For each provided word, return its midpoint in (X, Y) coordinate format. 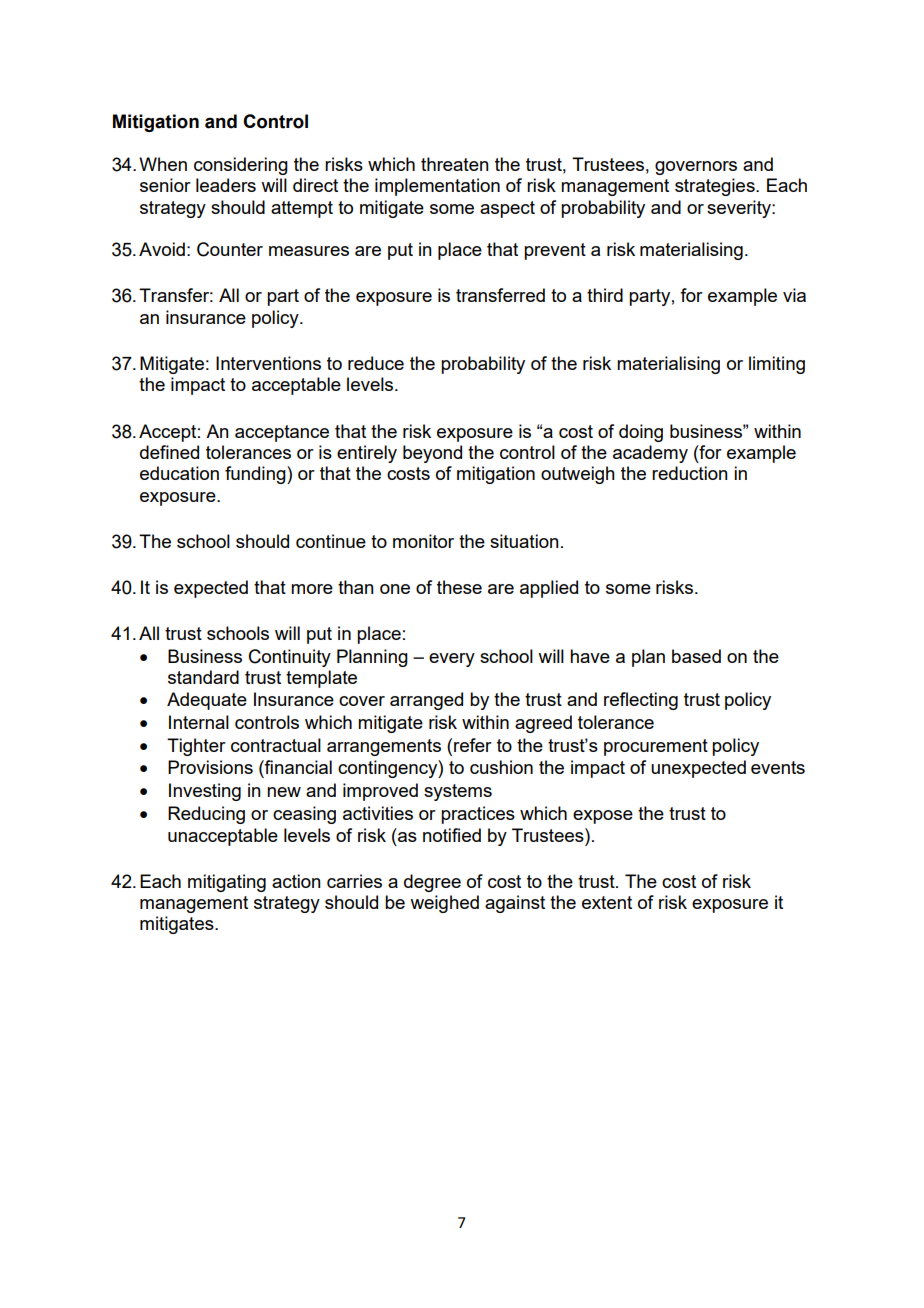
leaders (226, 185)
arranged (426, 701)
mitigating (227, 883)
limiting (777, 365)
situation (524, 541)
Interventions (268, 363)
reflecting (641, 701)
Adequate (207, 701)
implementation (437, 187)
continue (331, 541)
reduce (376, 363)
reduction (690, 473)
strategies (716, 187)
